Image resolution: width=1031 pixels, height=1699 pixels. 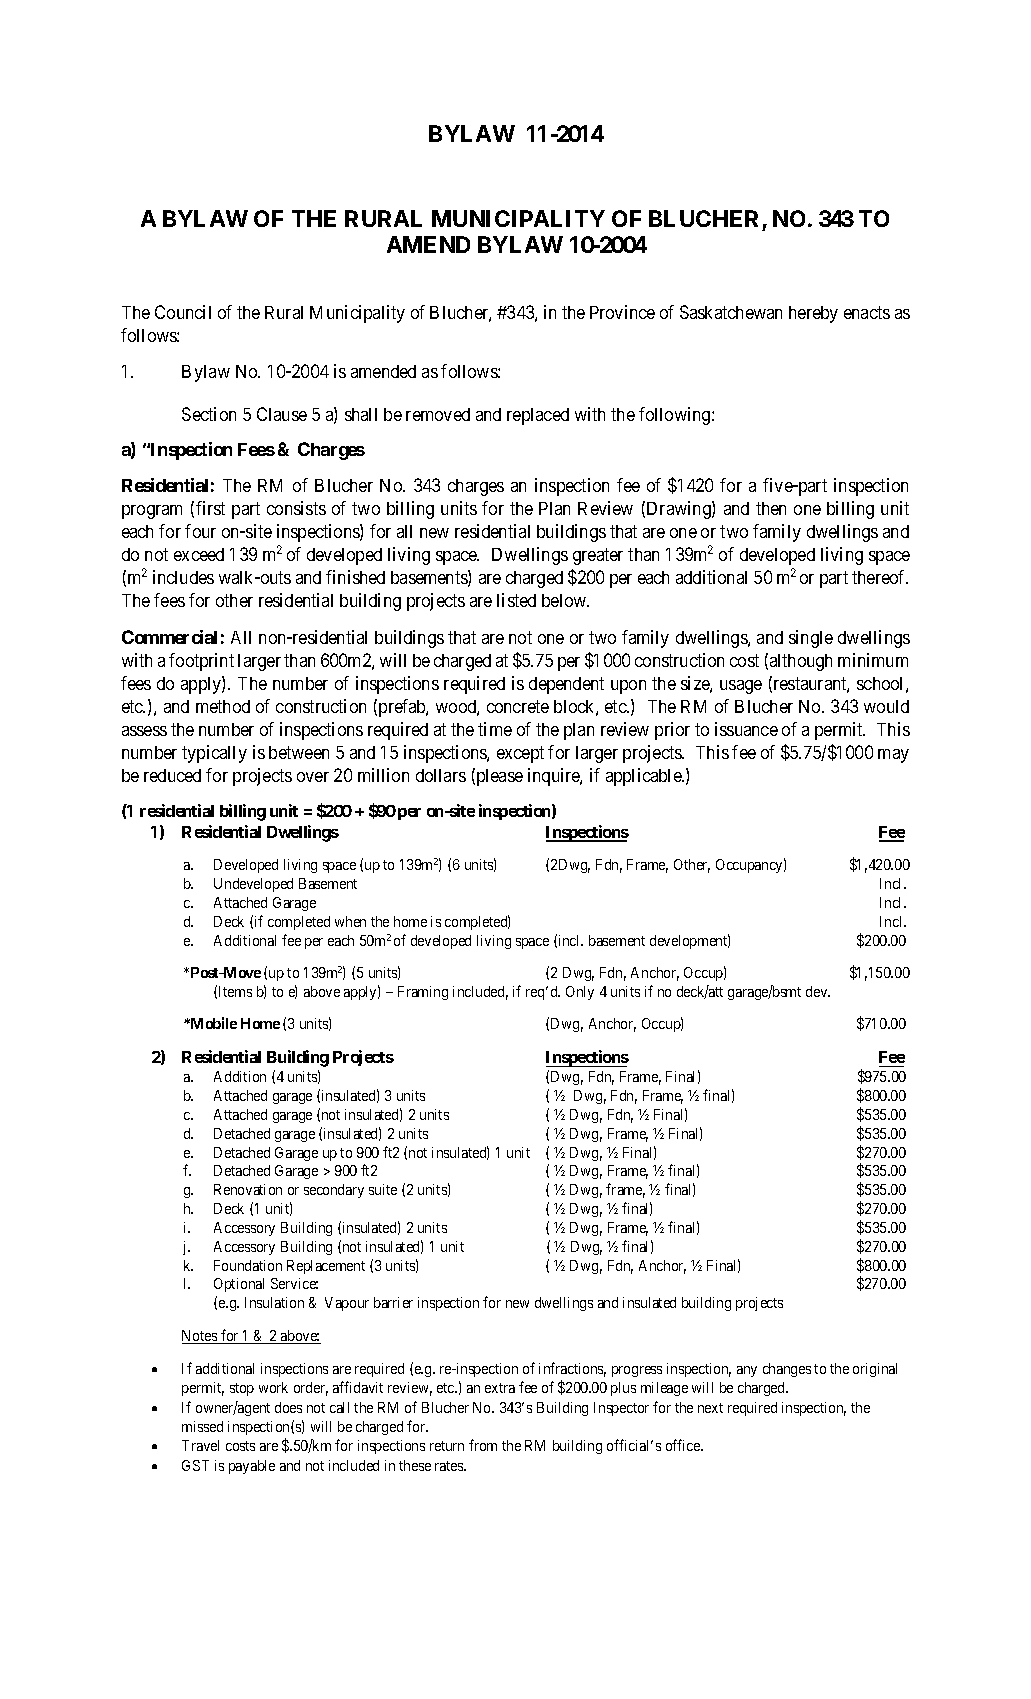 I want to click on Council, so click(x=183, y=312).
